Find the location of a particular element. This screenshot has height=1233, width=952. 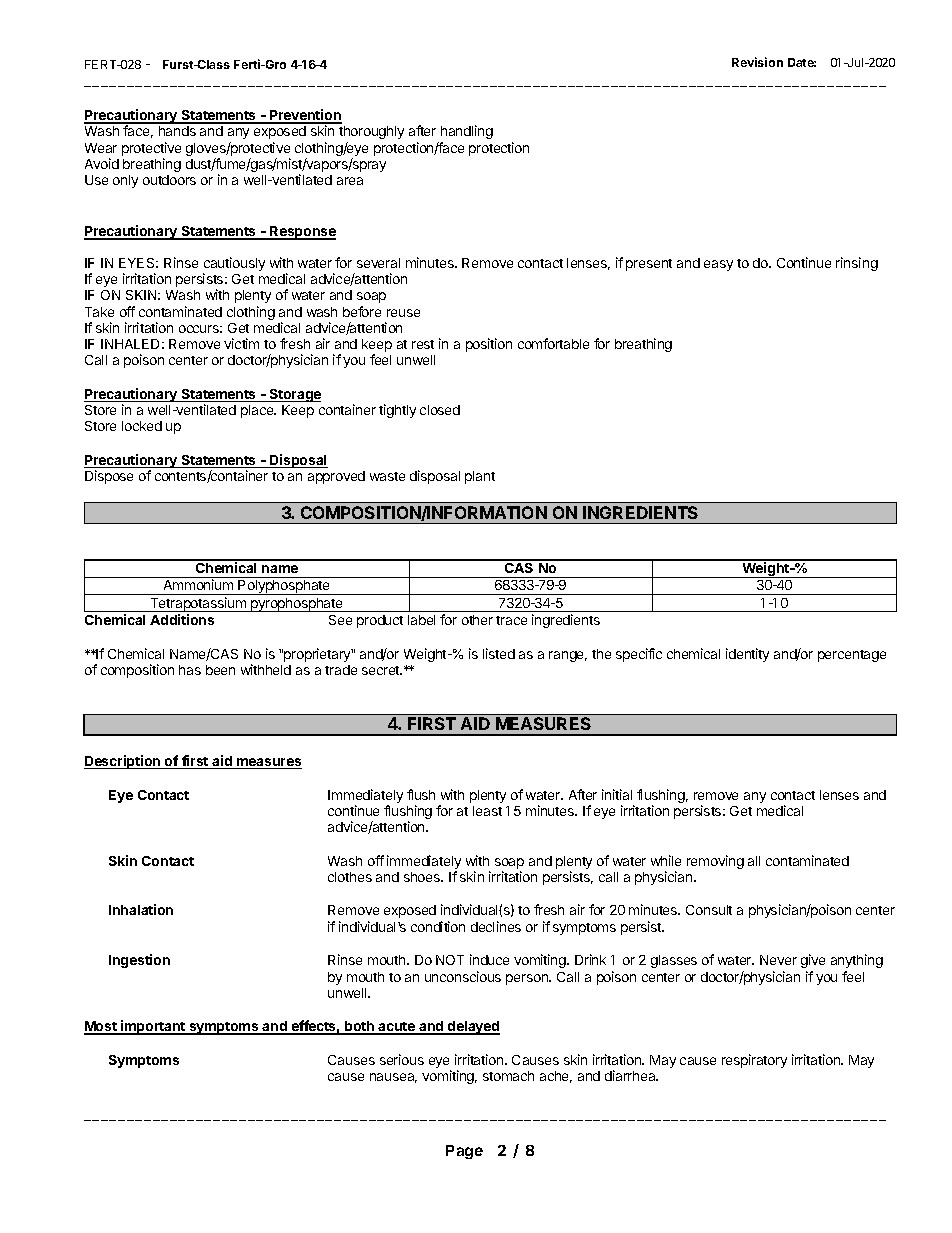

Revision is located at coordinates (757, 62).
